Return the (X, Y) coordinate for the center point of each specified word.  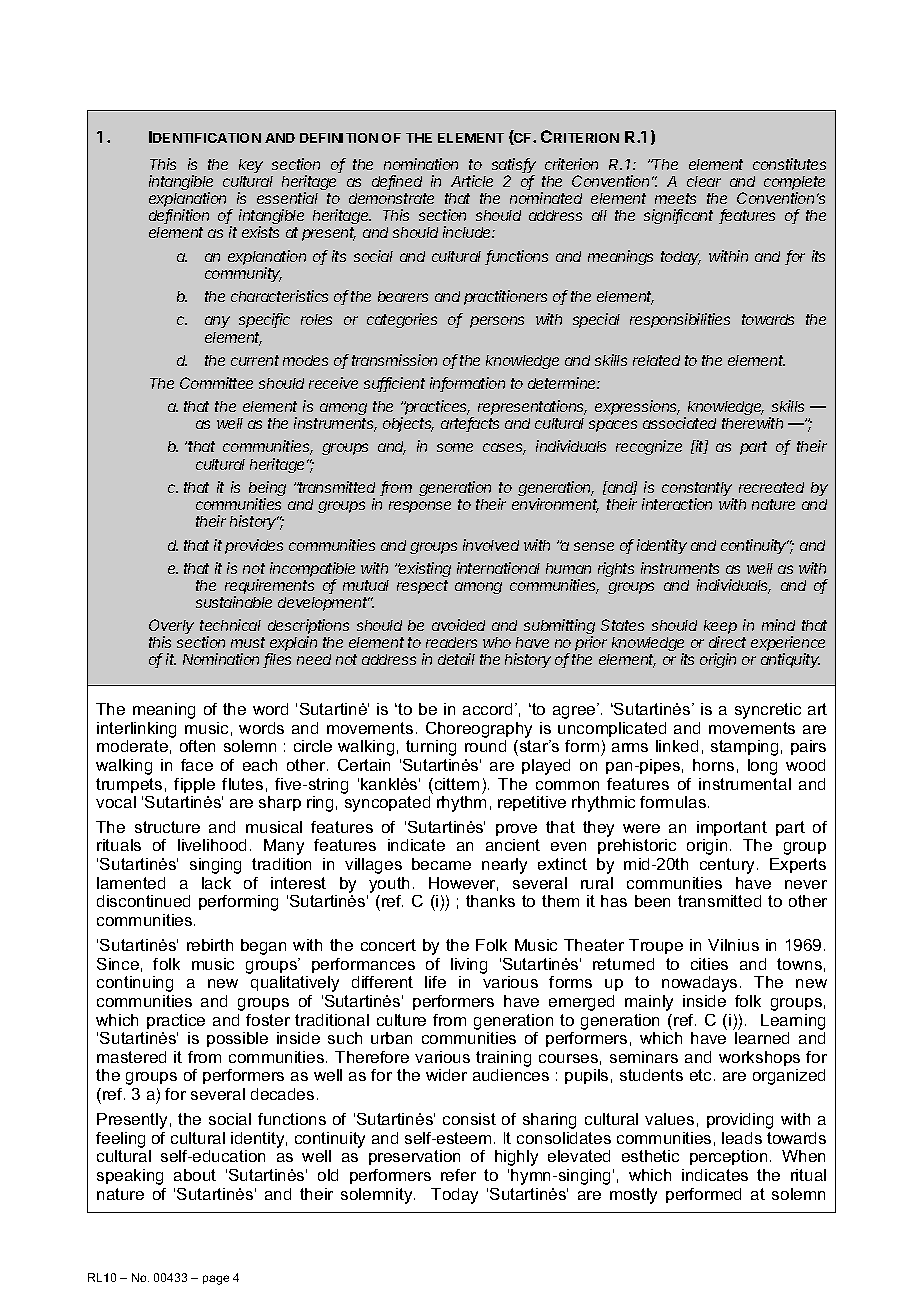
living (469, 966)
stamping (744, 748)
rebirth (210, 945)
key (251, 166)
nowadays (699, 984)
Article (472, 181)
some (455, 447)
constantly (698, 490)
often (197, 746)
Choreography (479, 730)
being (267, 490)
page (216, 1280)
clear (704, 181)
